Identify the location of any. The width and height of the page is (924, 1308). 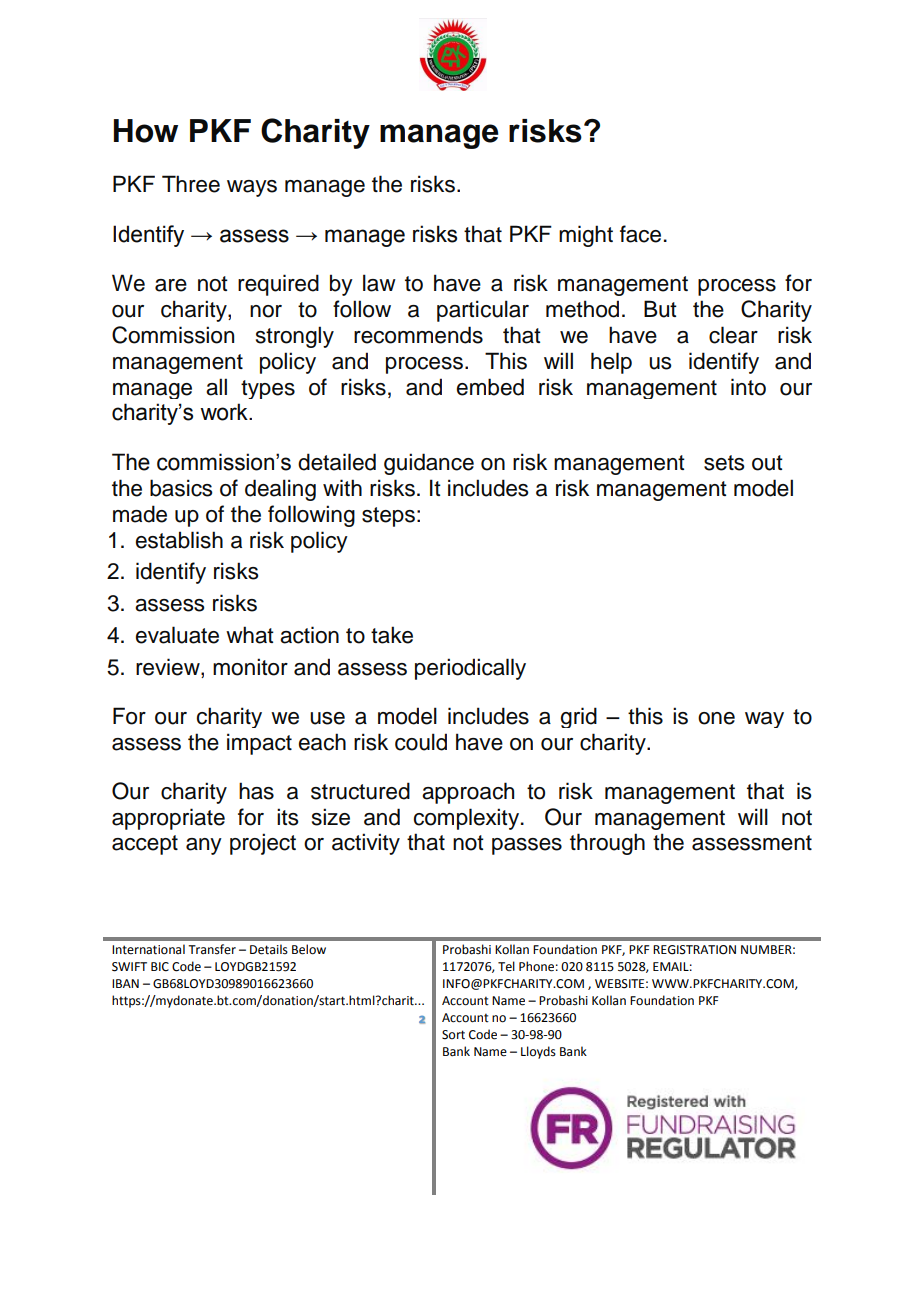
(204, 846).
